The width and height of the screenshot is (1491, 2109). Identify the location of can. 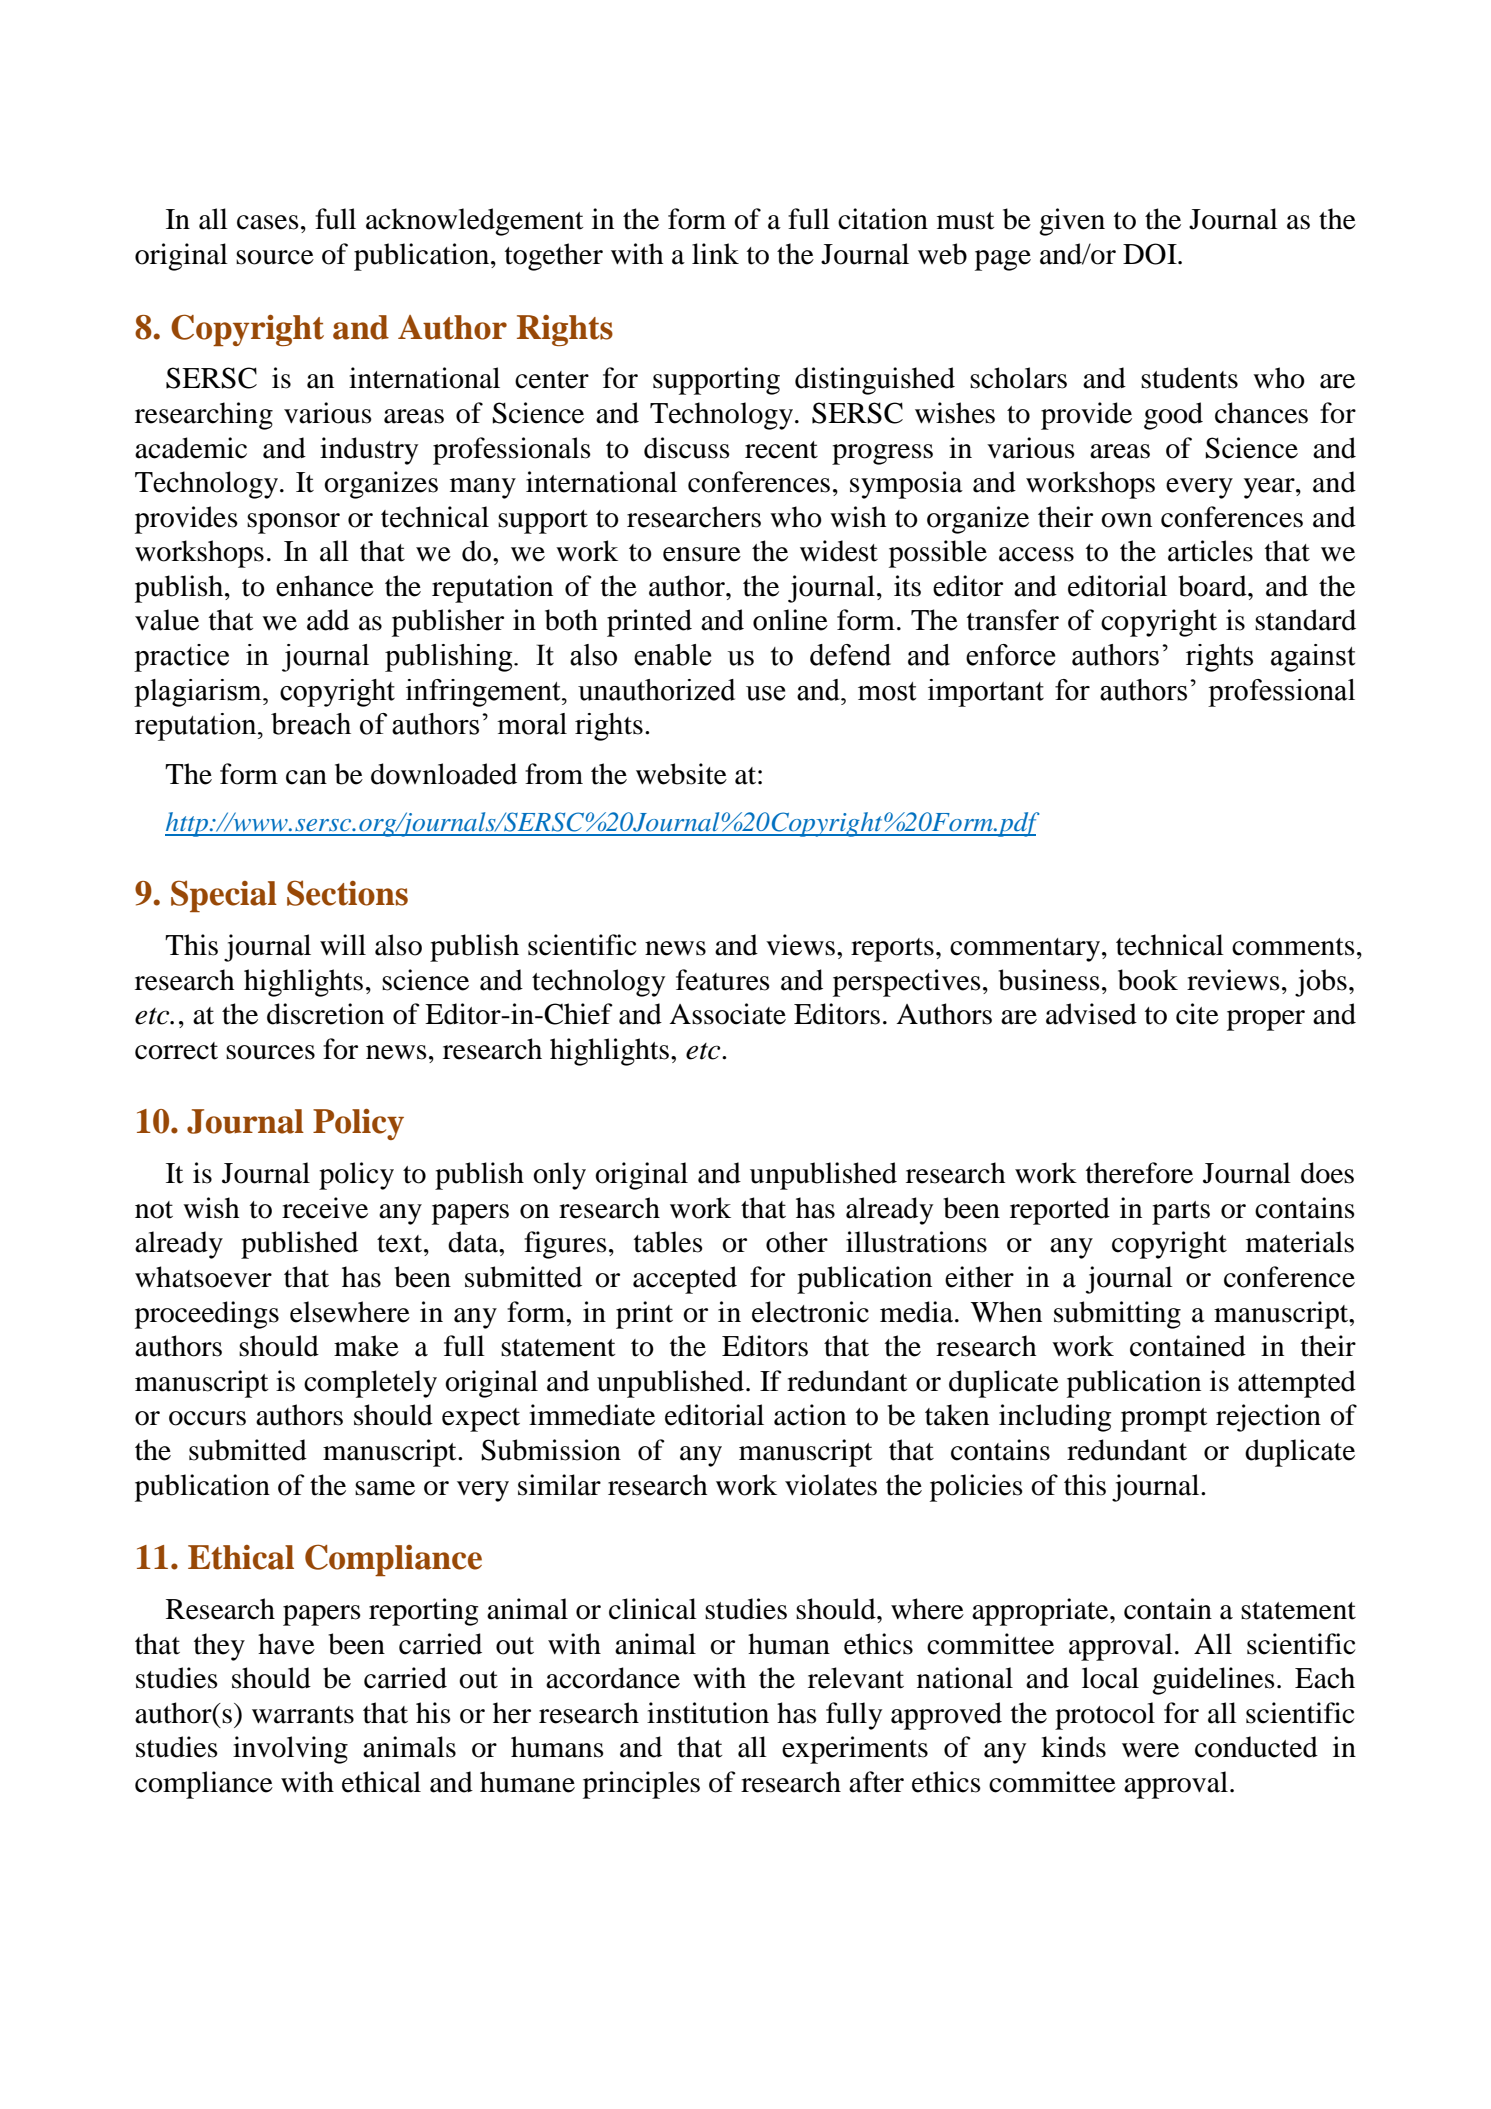
(306, 777).
